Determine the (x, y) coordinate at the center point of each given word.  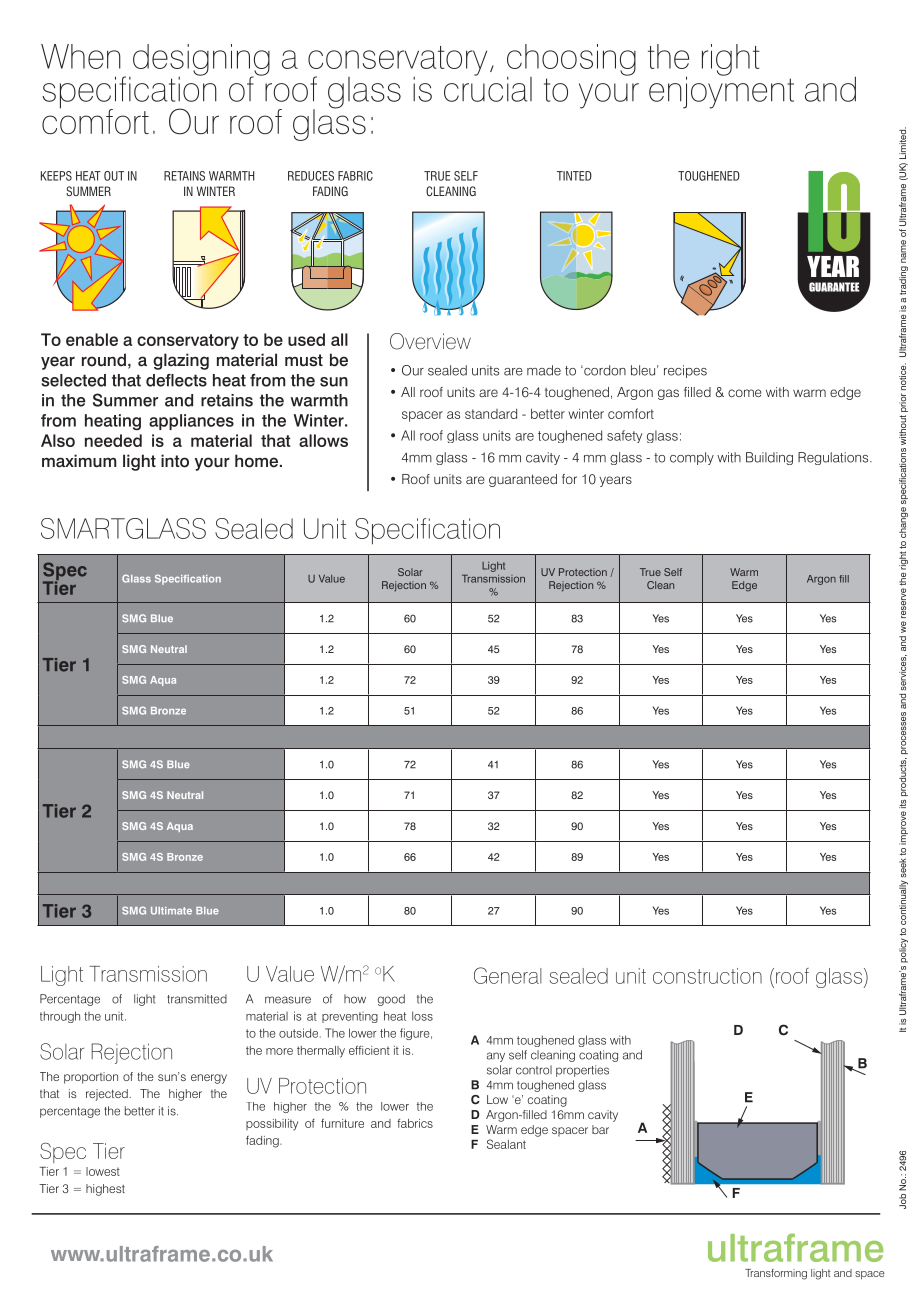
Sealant (506, 1144)
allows (323, 440)
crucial (488, 88)
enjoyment (721, 91)
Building (769, 458)
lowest (103, 1171)
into (175, 461)
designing (201, 61)
